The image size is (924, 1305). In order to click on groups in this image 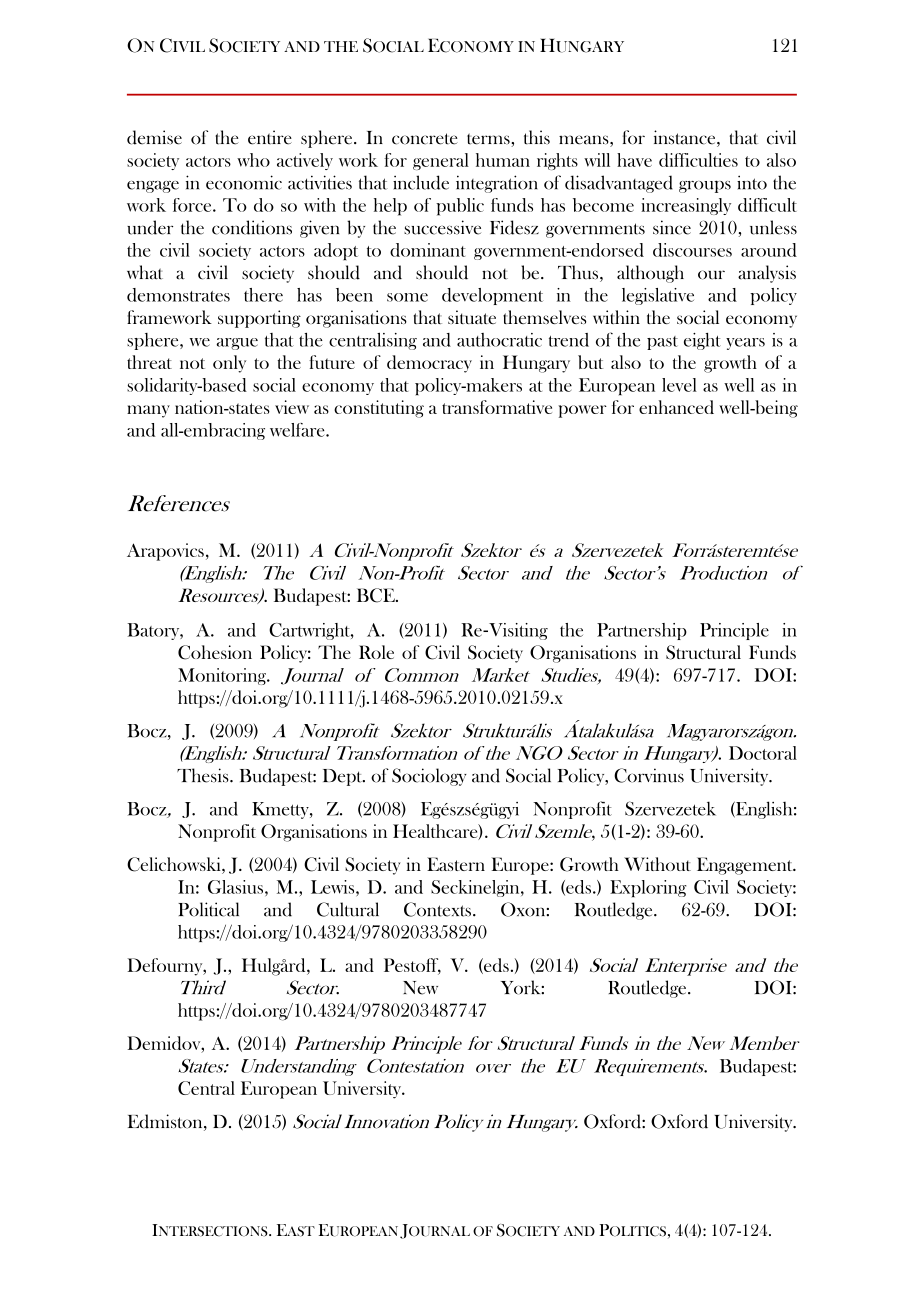, I will do `click(705, 186)`.
